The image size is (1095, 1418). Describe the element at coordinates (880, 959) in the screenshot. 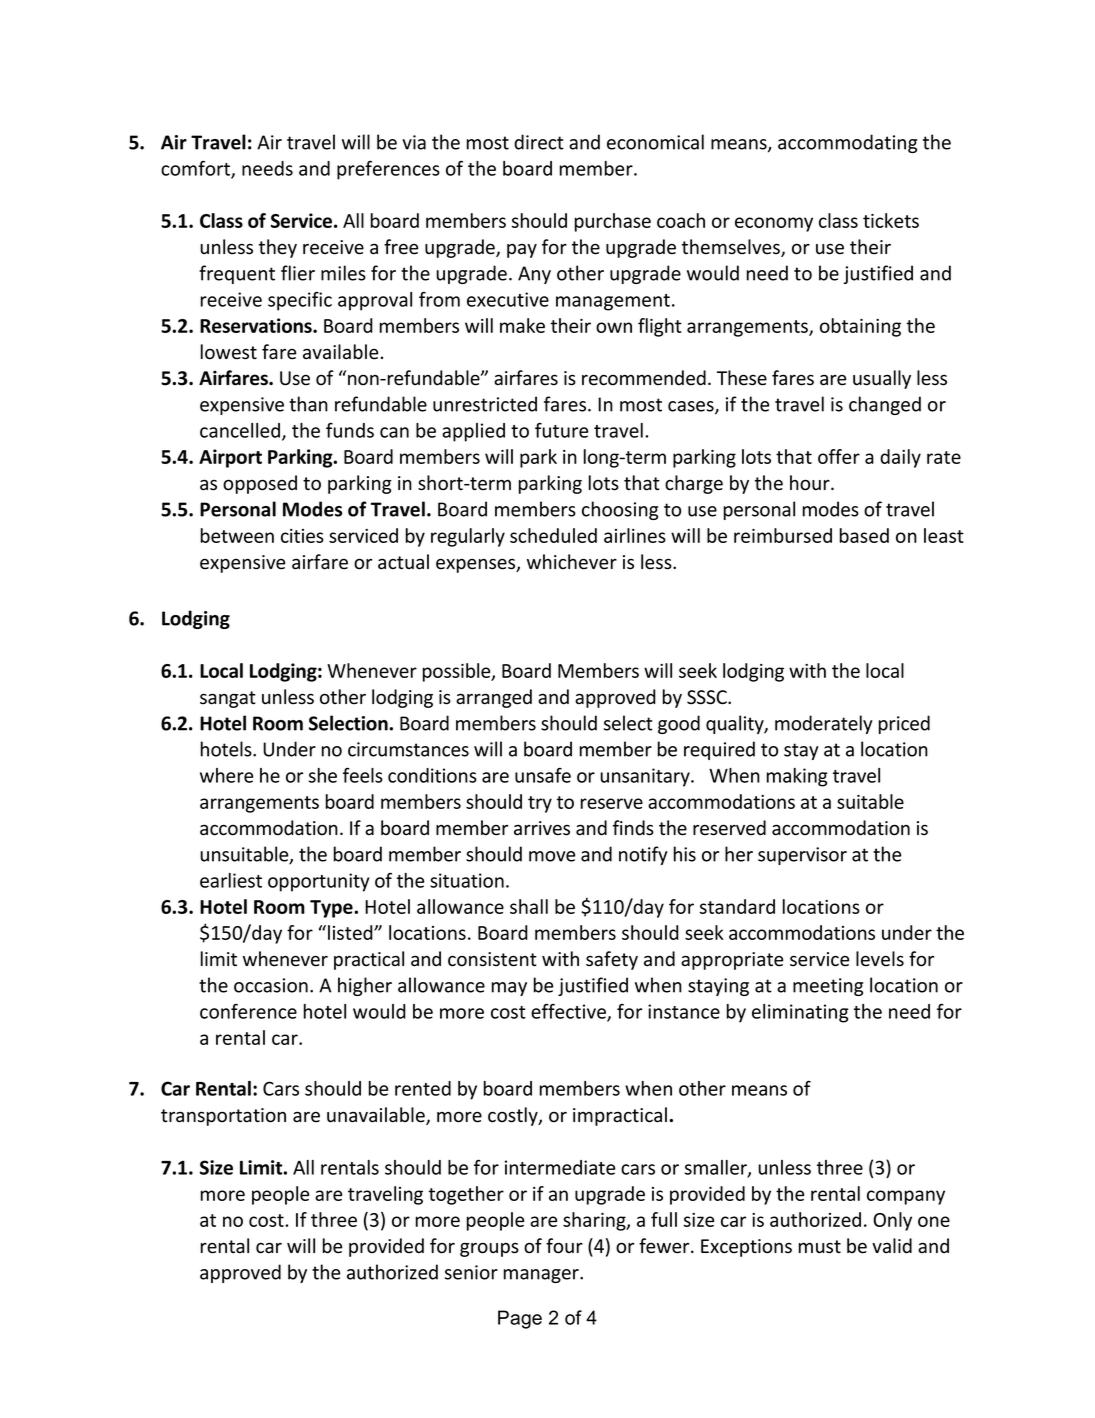

I see `levels` at that location.
